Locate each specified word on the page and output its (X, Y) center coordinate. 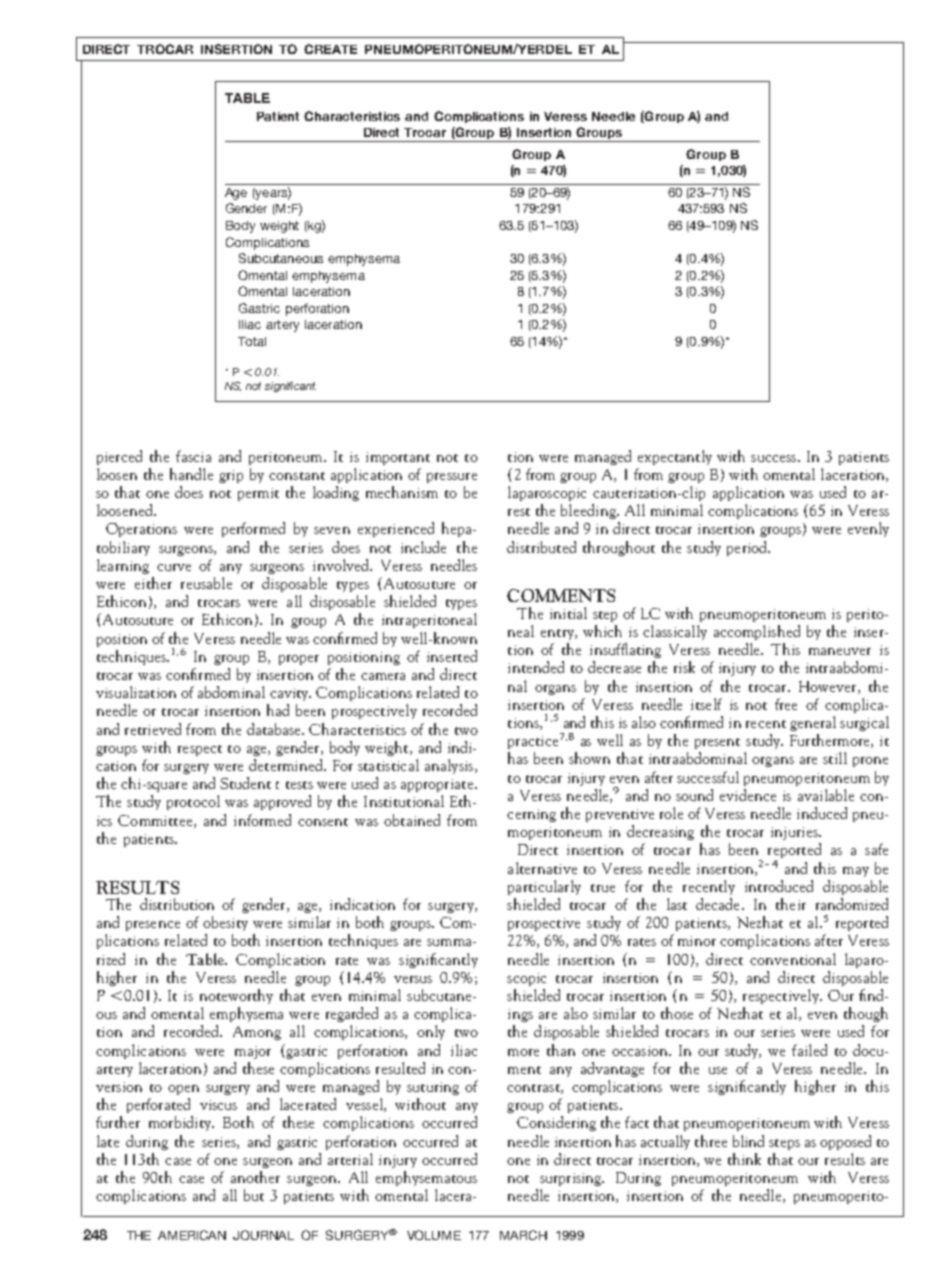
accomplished (757, 632)
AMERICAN (192, 1235)
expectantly (675, 457)
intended (536, 667)
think (744, 1159)
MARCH (523, 1235)
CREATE (330, 49)
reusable (206, 583)
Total (252, 341)
